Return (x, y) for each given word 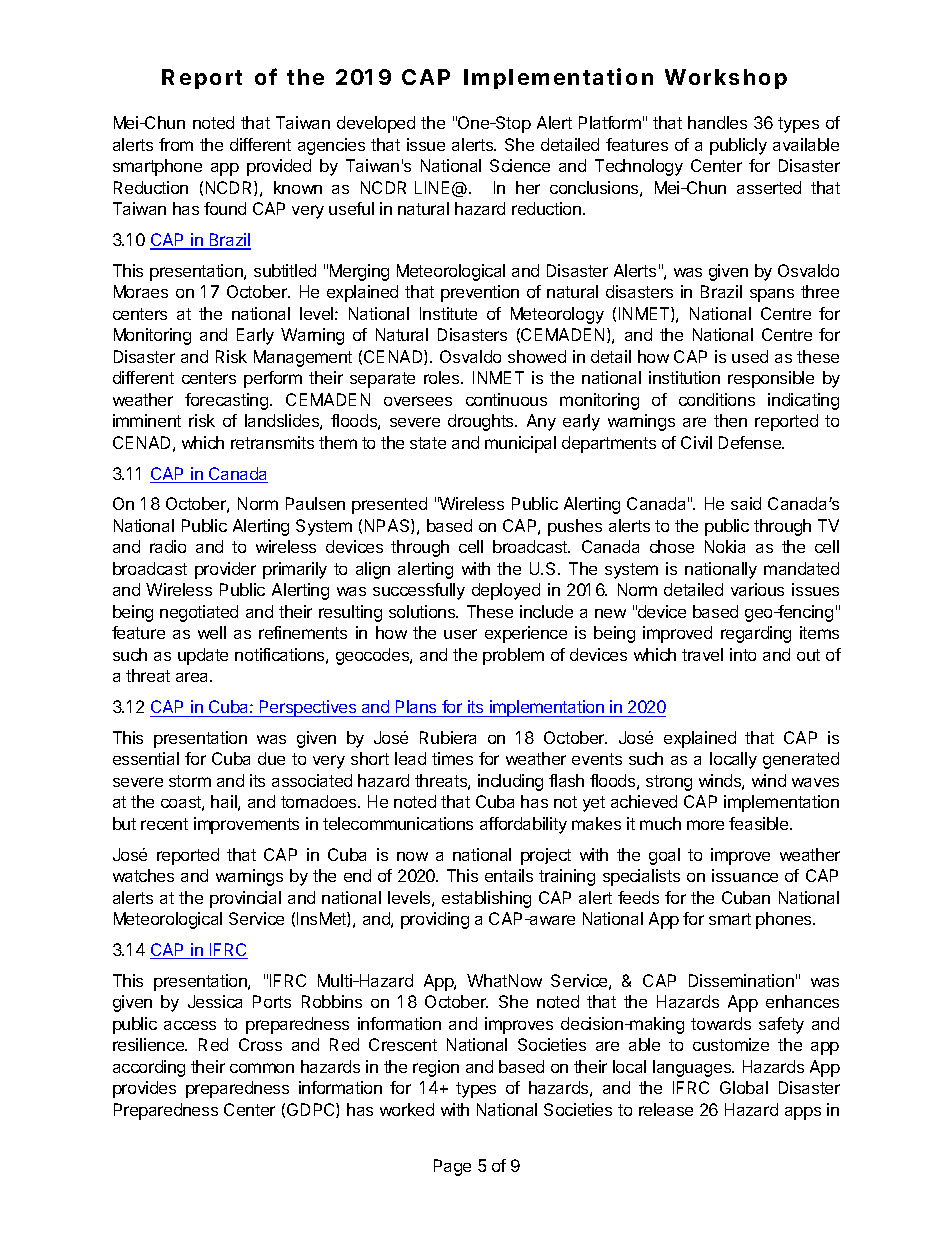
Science (520, 165)
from (176, 144)
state (428, 443)
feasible (760, 823)
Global (744, 1087)
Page (452, 1167)
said (746, 503)
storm (190, 781)
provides (144, 1089)
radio (168, 546)
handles (717, 122)
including (510, 782)
